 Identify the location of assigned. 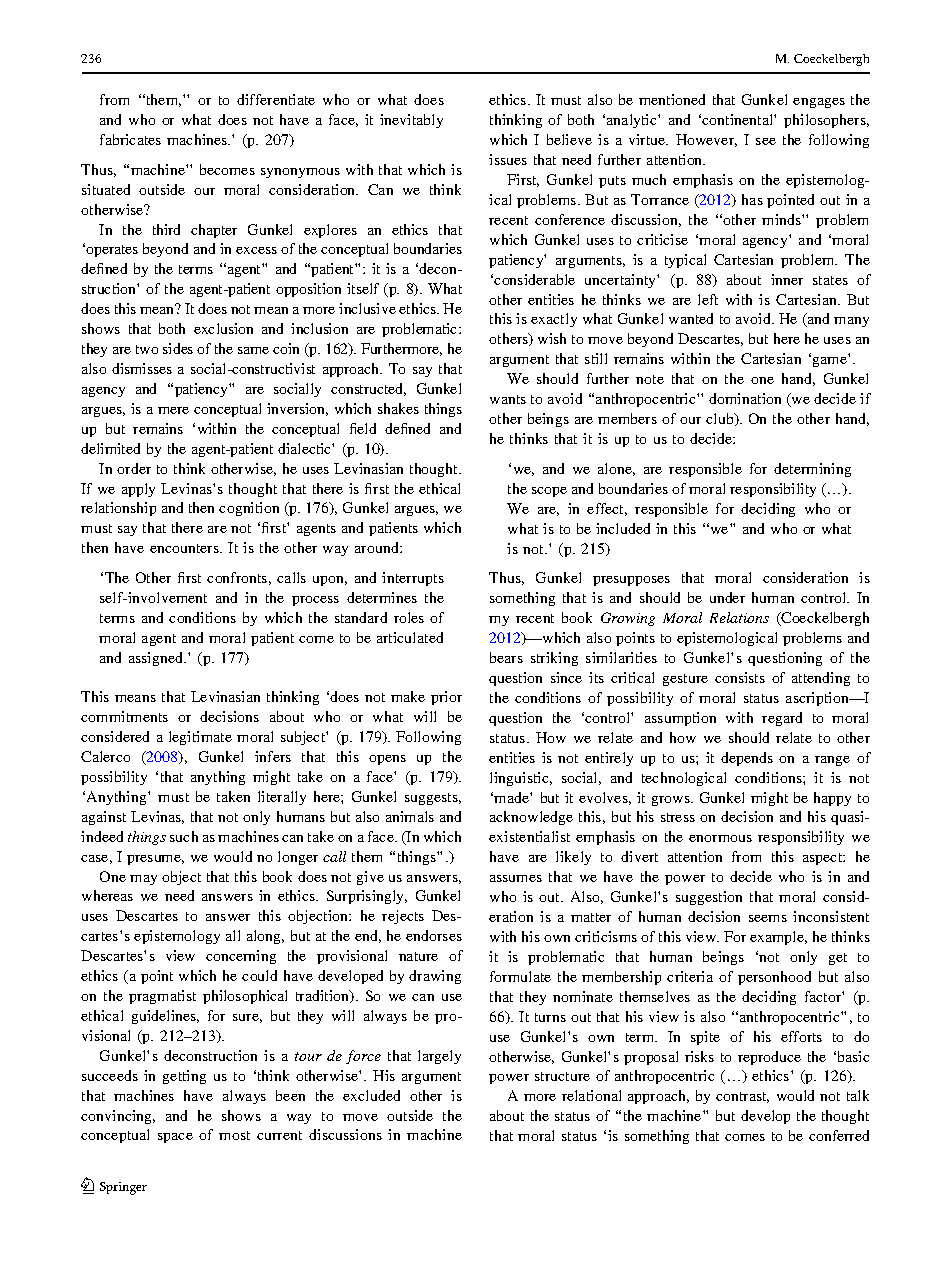
(157, 659).
